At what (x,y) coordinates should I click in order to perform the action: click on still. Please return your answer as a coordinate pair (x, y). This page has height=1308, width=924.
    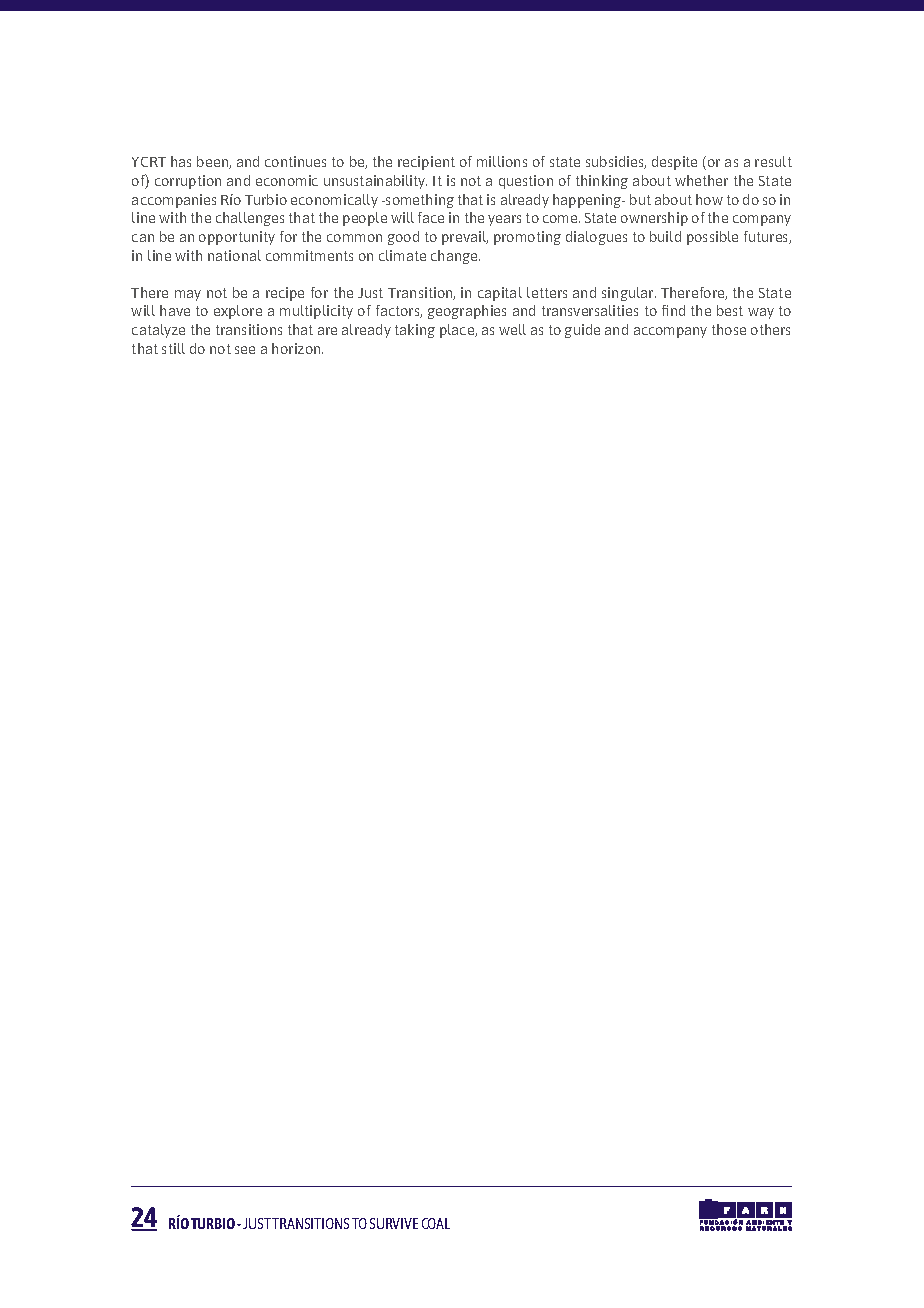
    Looking at the image, I should click on (173, 348).
